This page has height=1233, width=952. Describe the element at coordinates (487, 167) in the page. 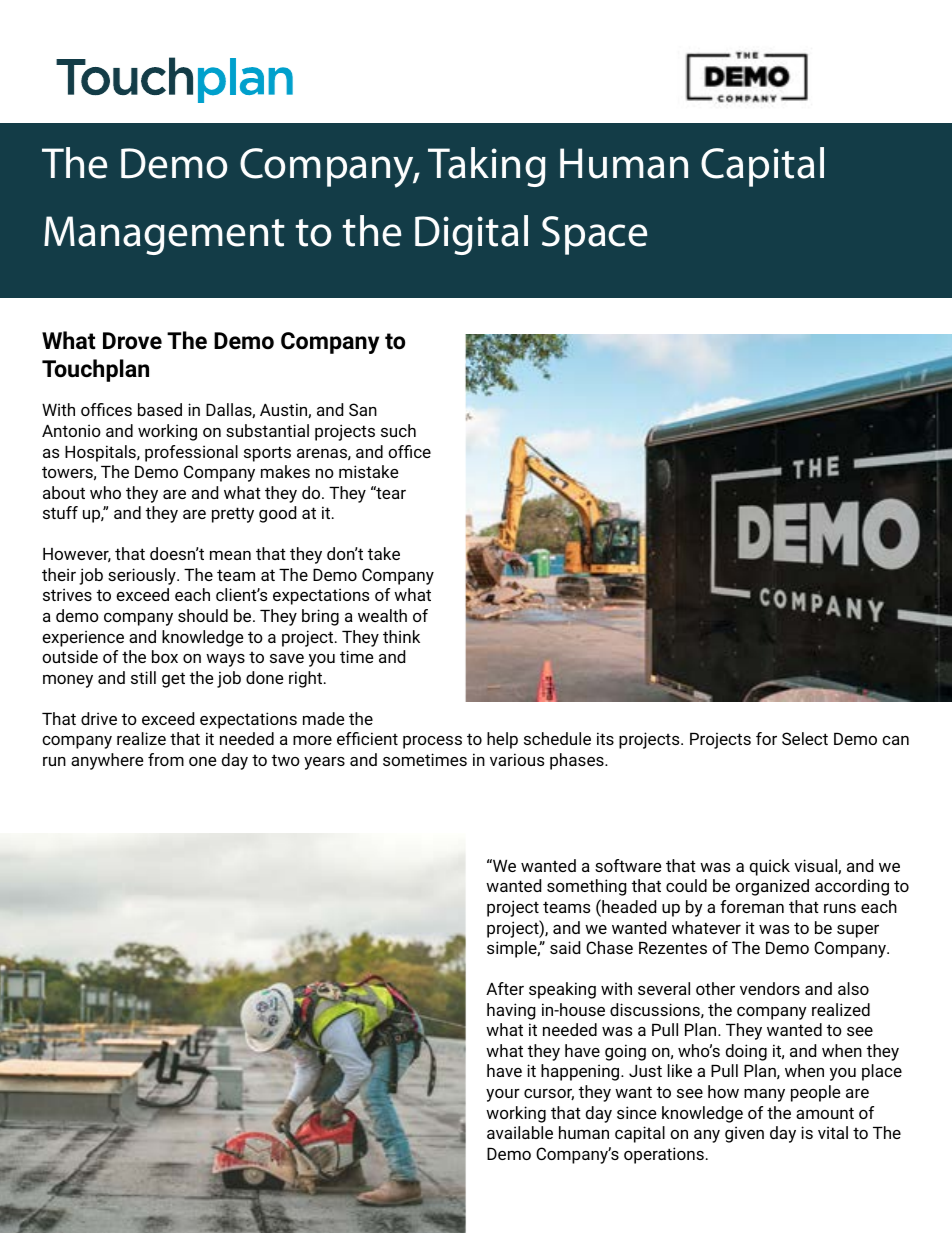

I see `Taking` at that location.
